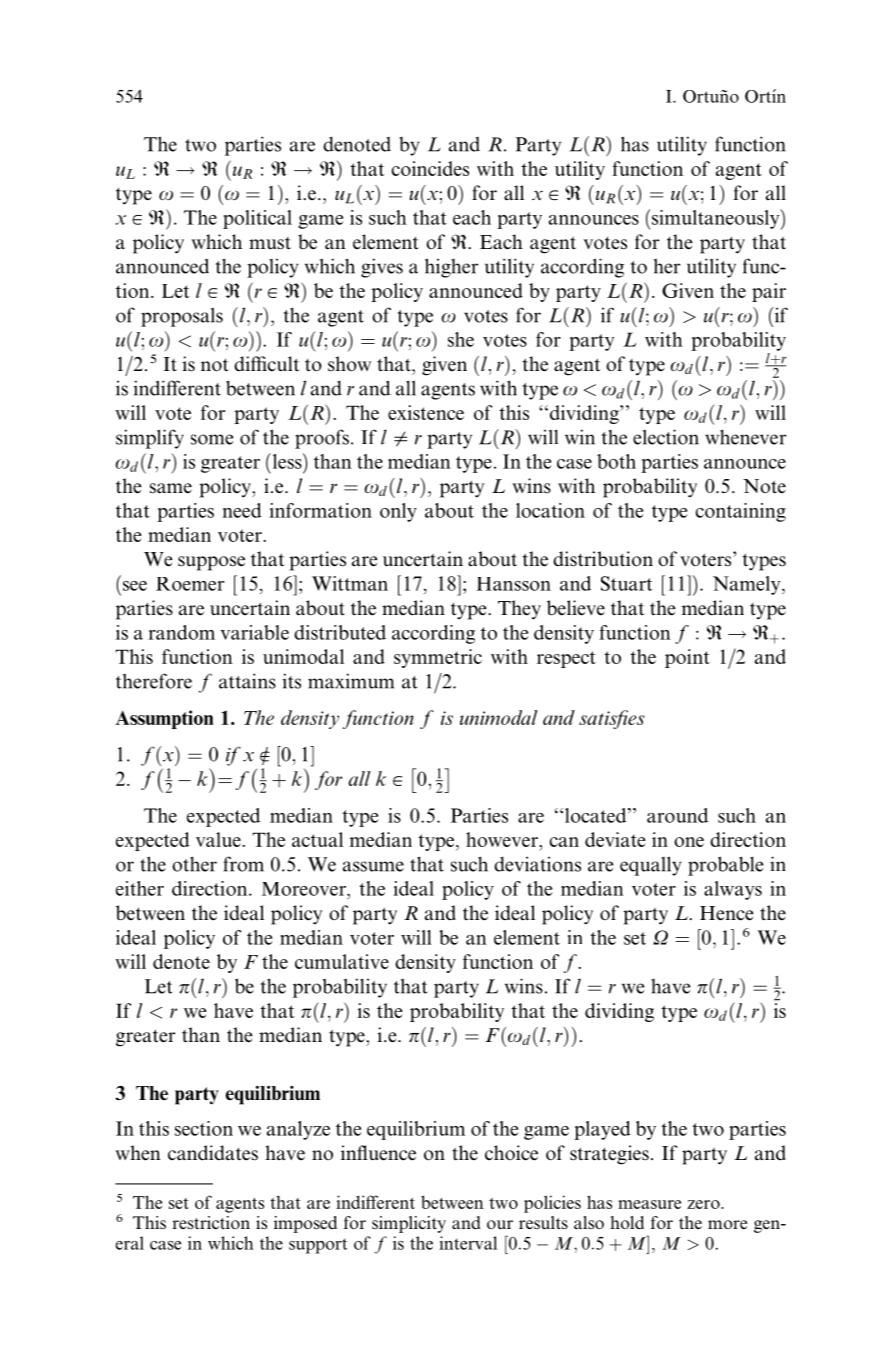  Describe the element at coordinates (213, 1153) in the screenshot. I see `candidates` at that location.
